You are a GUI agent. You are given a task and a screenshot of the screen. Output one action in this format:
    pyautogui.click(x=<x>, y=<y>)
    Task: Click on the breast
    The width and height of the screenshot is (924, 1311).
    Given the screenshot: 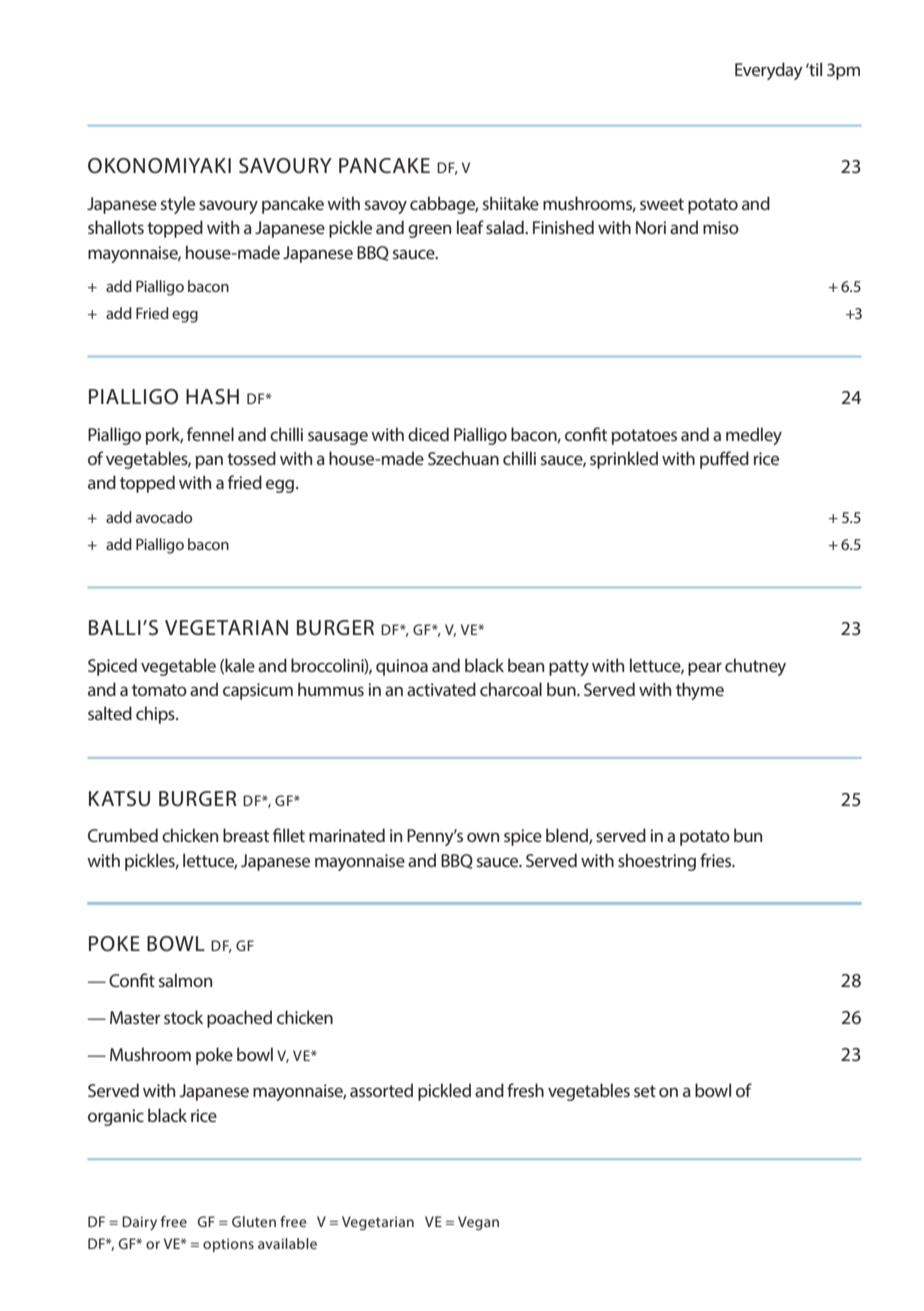 What is the action you would take?
    pyautogui.click(x=246, y=835)
